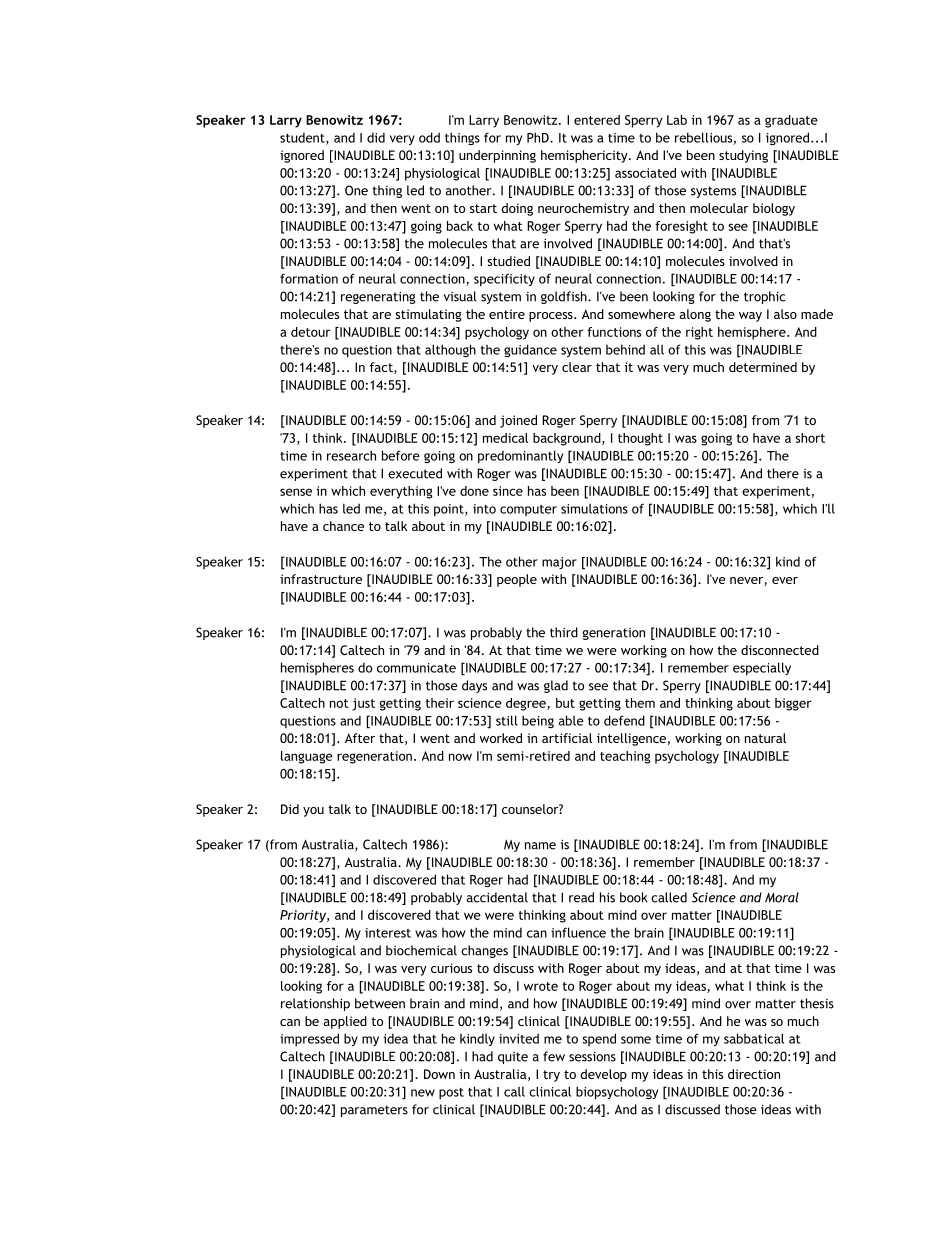 This page has width=952, height=1233. What do you see at coordinates (597, 120) in the page?
I see `entered` at bounding box center [597, 120].
